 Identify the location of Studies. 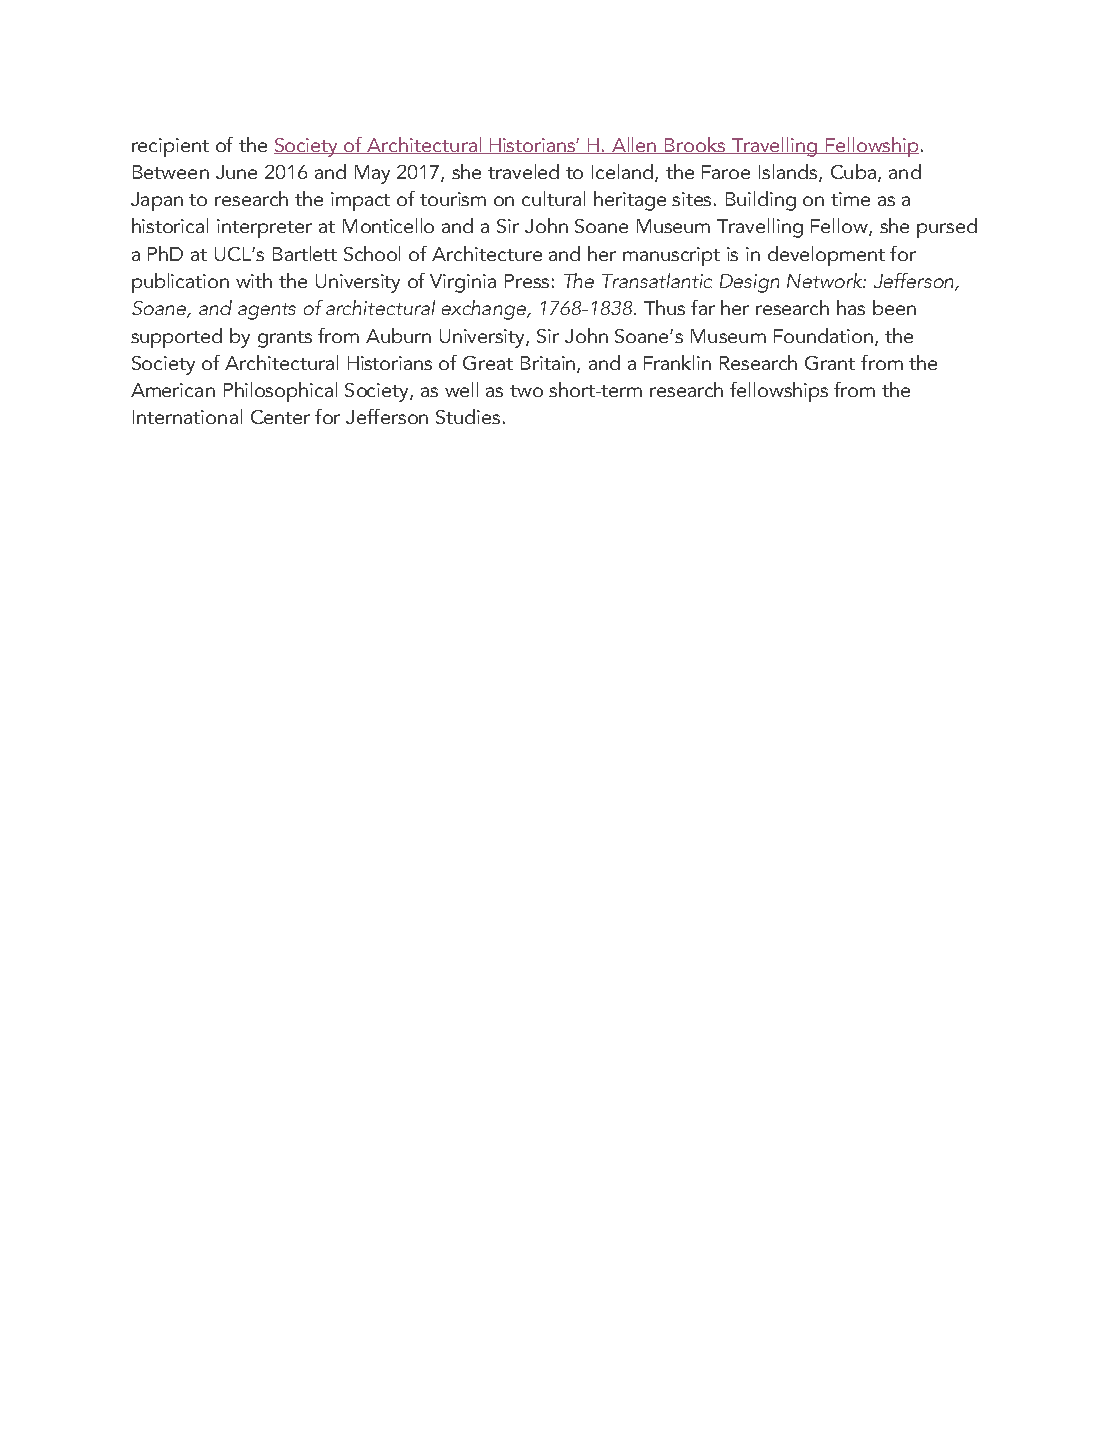
(468, 416).
